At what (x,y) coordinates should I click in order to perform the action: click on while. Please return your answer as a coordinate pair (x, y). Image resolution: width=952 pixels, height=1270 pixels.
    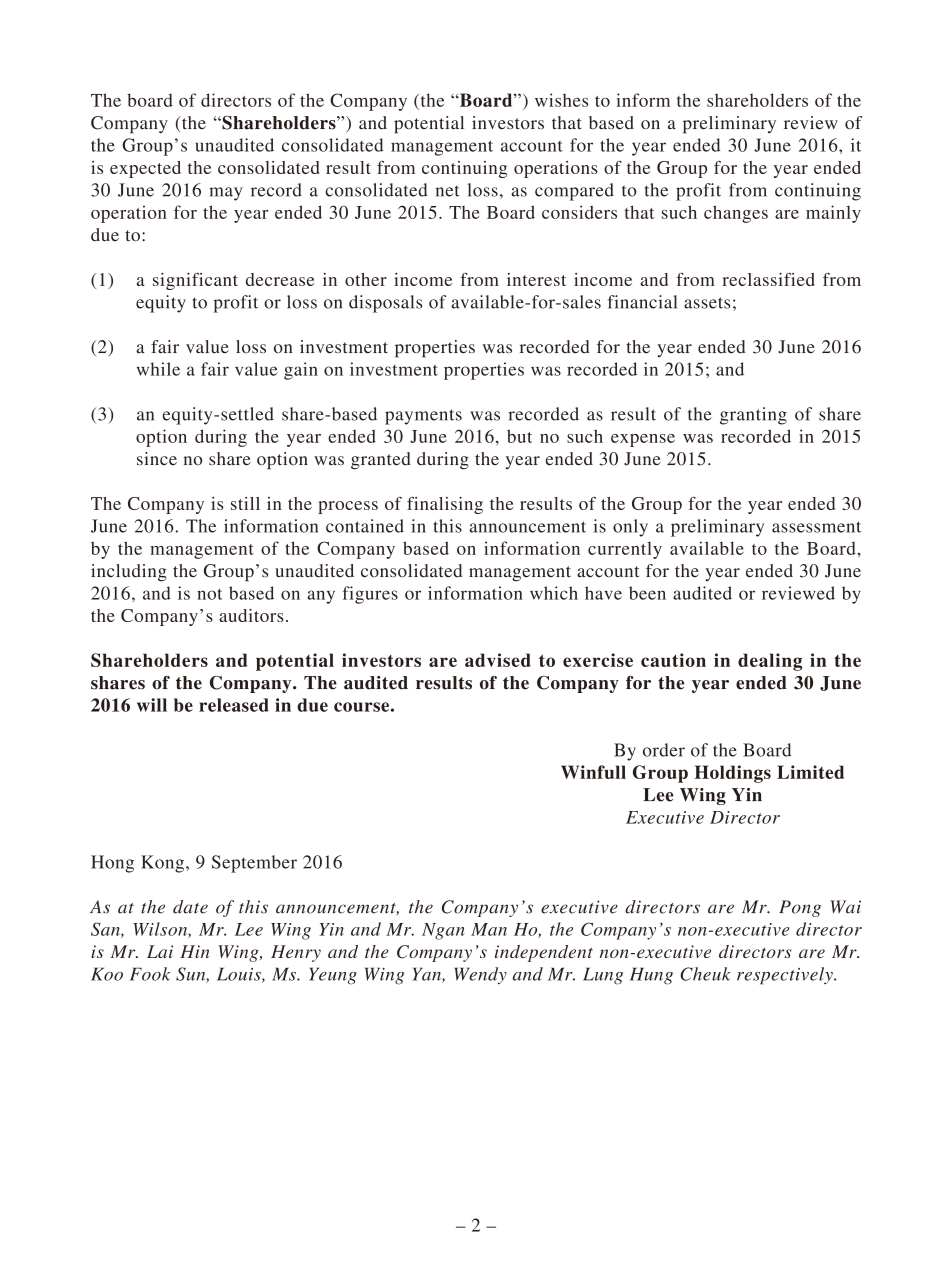
    Looking at the image, I should click on (158, 369).
